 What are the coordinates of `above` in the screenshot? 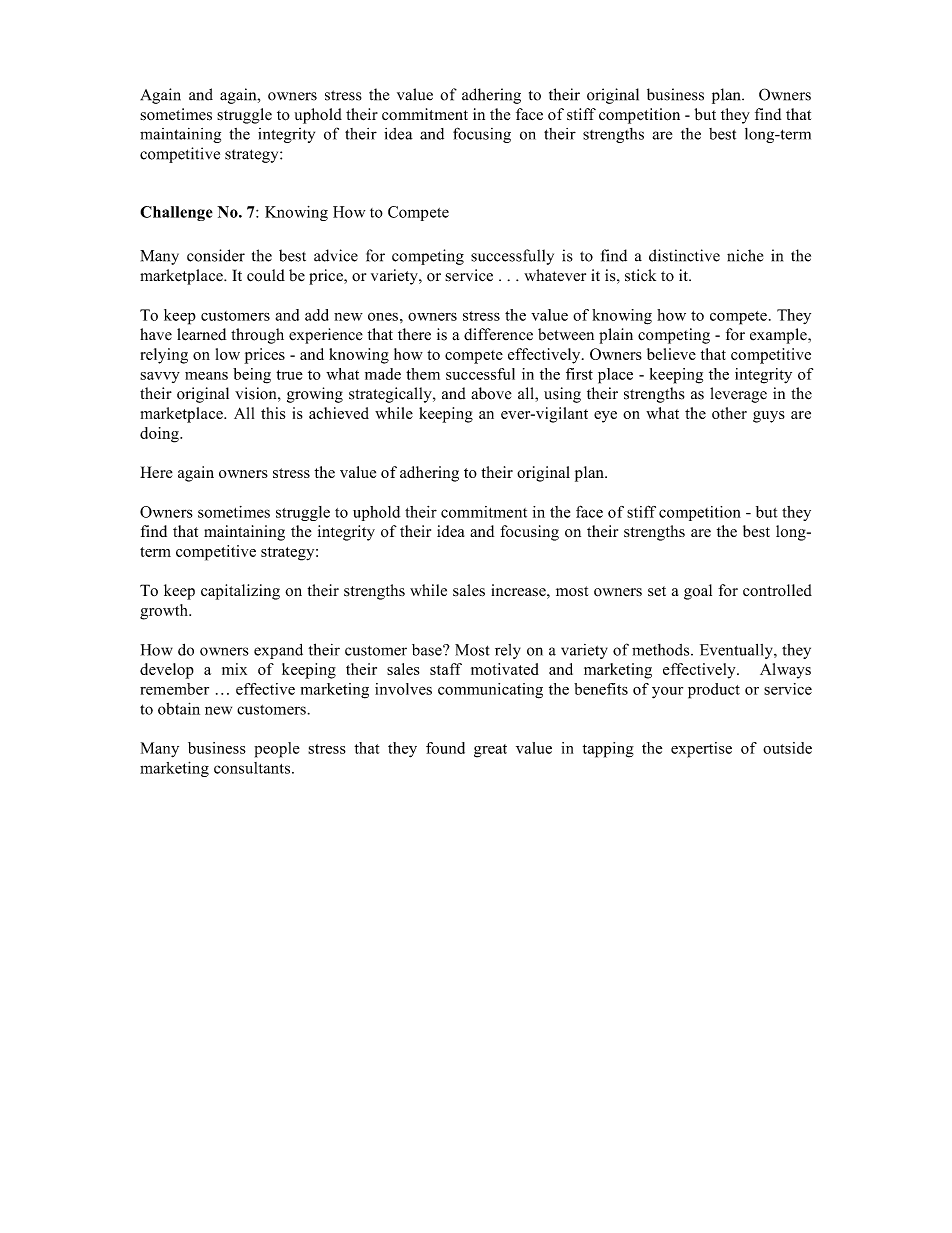 It's located at (491, 393).
